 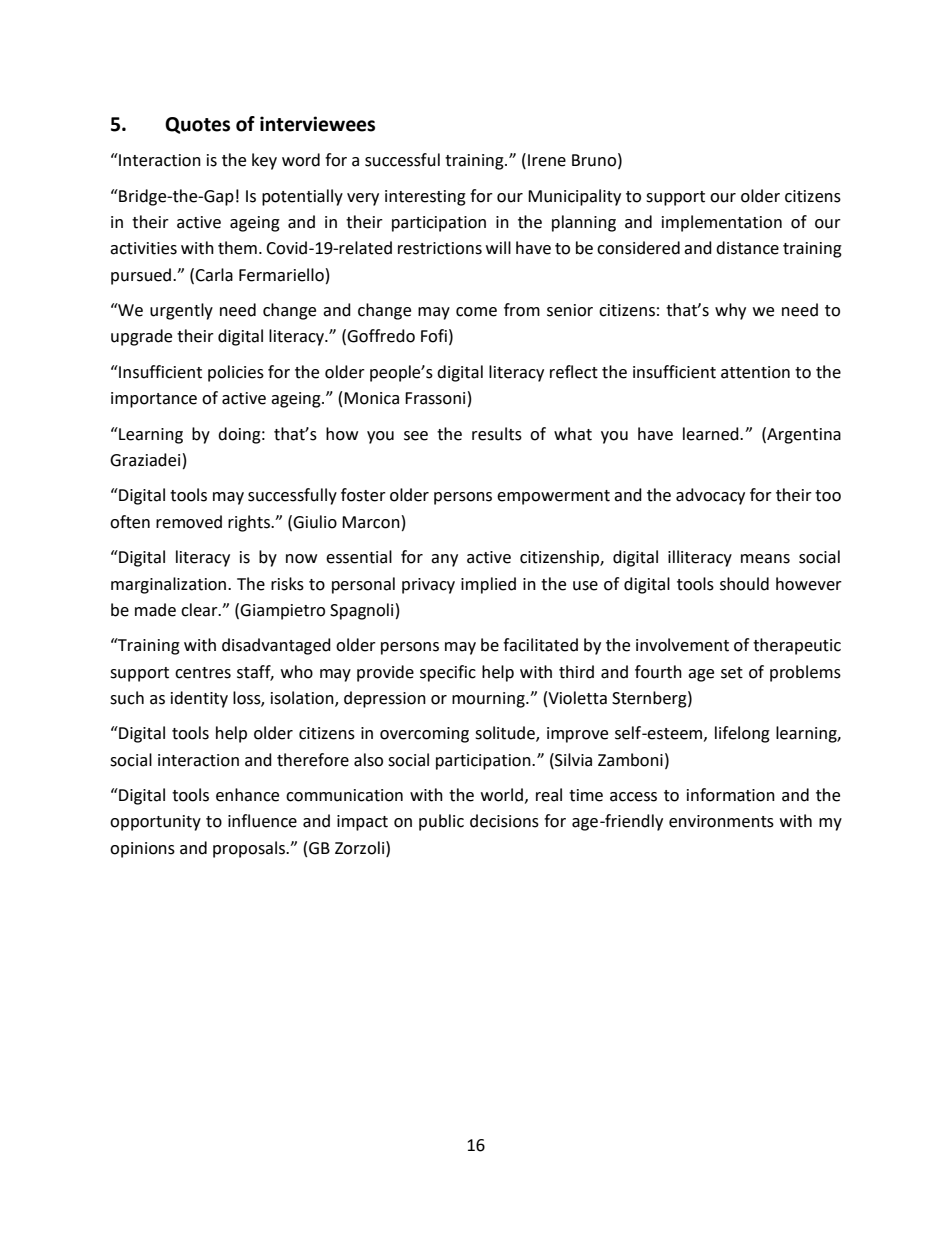 What do you see at coordinates (547, 160) in the document?
I see `Irene` at bounding box center [547, 160].
